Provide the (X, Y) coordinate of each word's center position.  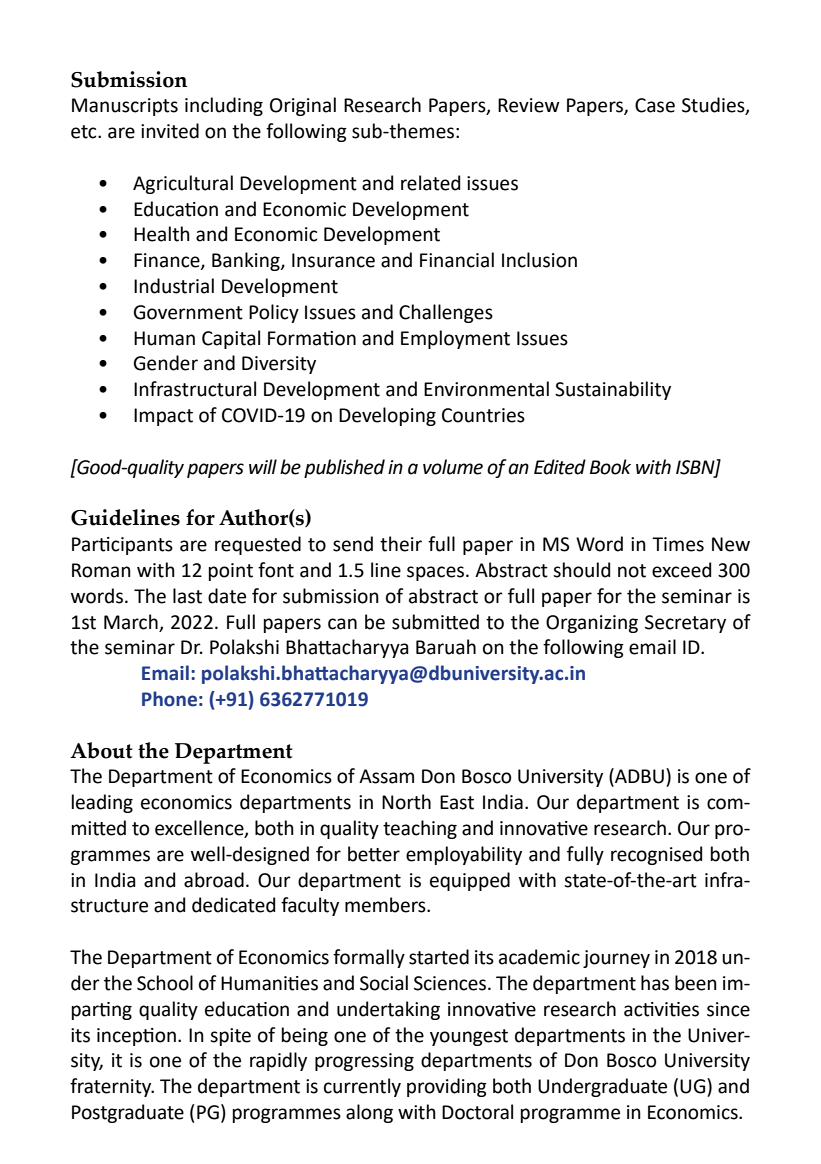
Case (655, 105)
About (101, 750)
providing (447, 1087)
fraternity (112, 1087)
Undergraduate (602, 1087)
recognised (656, 855)
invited (170, 131)
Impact (163, 417)
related (430, 183)
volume (453, 467)
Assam (386, 776)
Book (610, 467)
